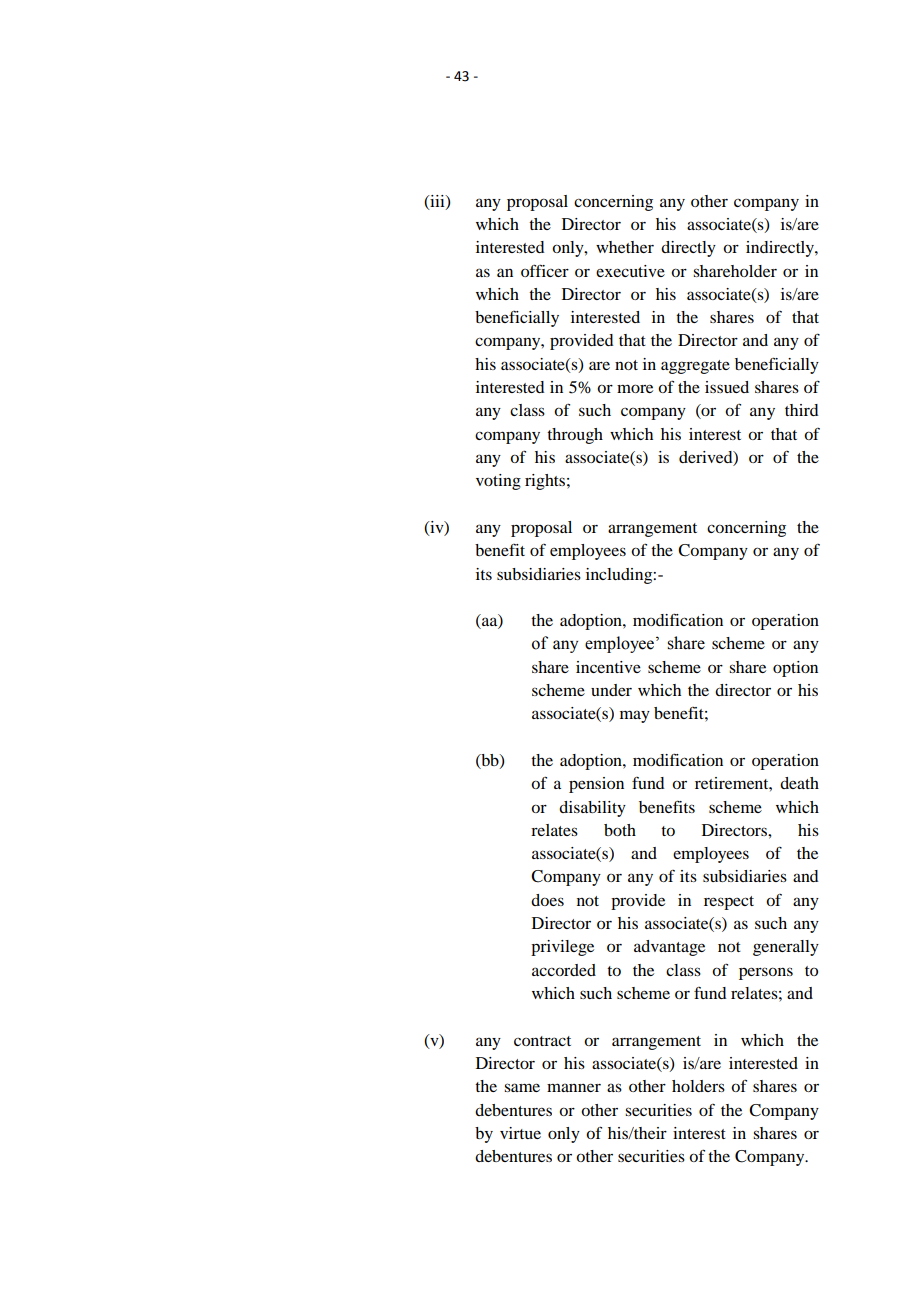  What do you see at coordinates (630, 271) in the screenshot?
I see `executive` at bounding box center [630, 271].
